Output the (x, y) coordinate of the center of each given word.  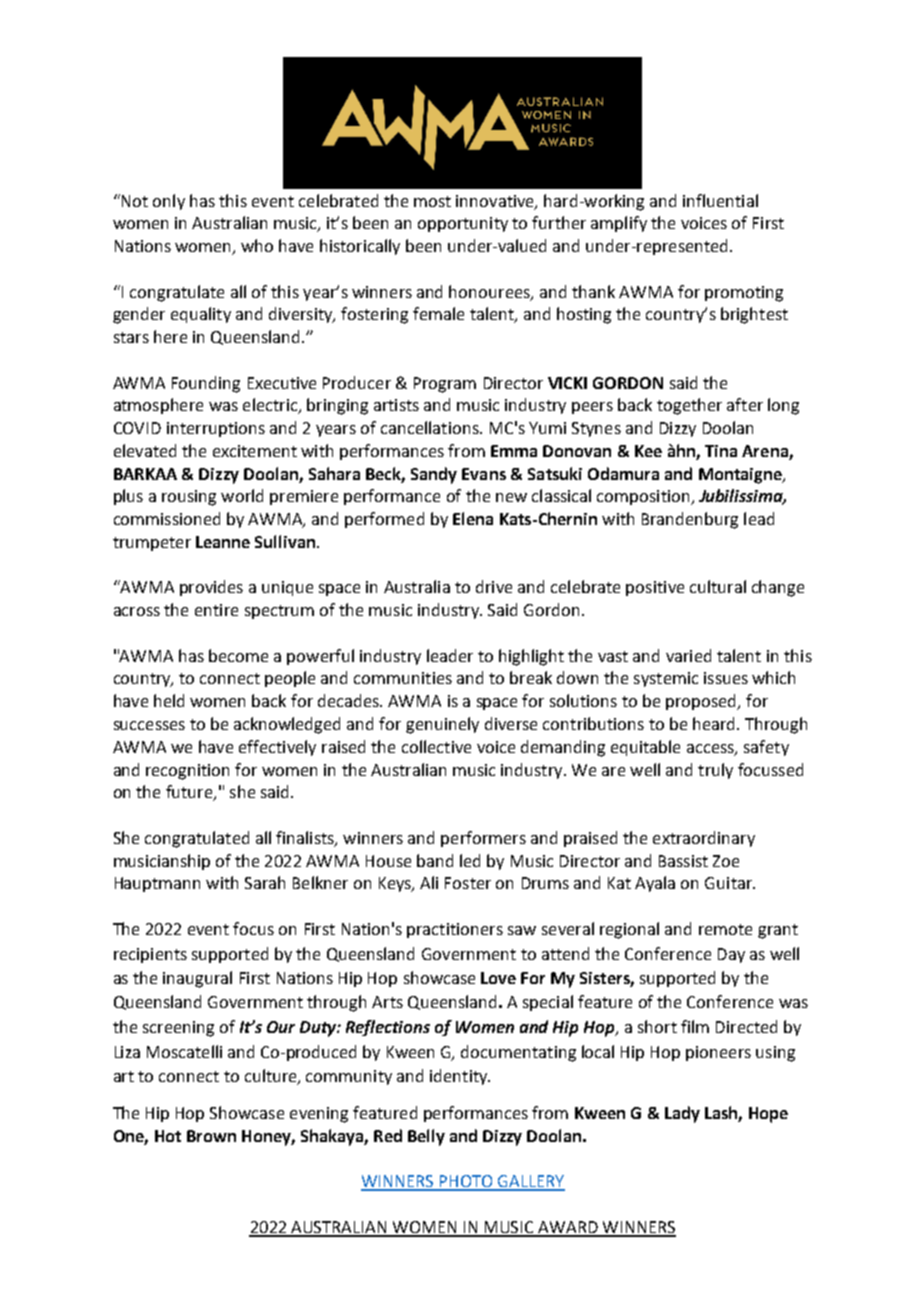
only (169, 202)
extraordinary (704, 839)
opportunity (463, 224)
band (435, 860)
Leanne (223, 542)
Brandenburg (690, 520)
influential (720, 200)
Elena (473, 518)
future (190, 793)
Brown (211, 1136)
